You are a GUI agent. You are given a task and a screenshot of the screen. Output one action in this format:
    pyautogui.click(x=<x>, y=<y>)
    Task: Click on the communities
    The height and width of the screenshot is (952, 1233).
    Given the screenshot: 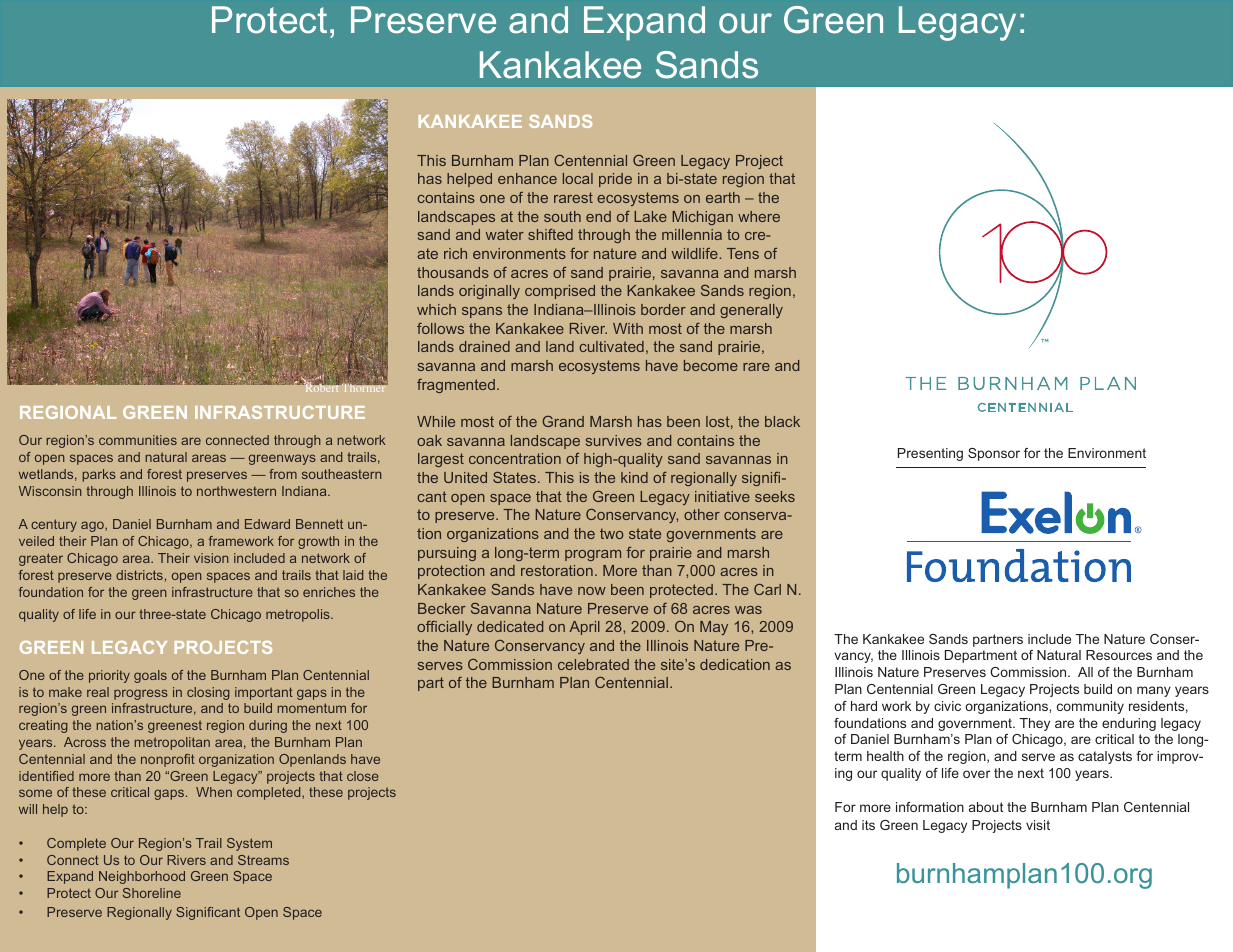 What is the action you would take?
    pyautogui.click(x=138, y=440)
